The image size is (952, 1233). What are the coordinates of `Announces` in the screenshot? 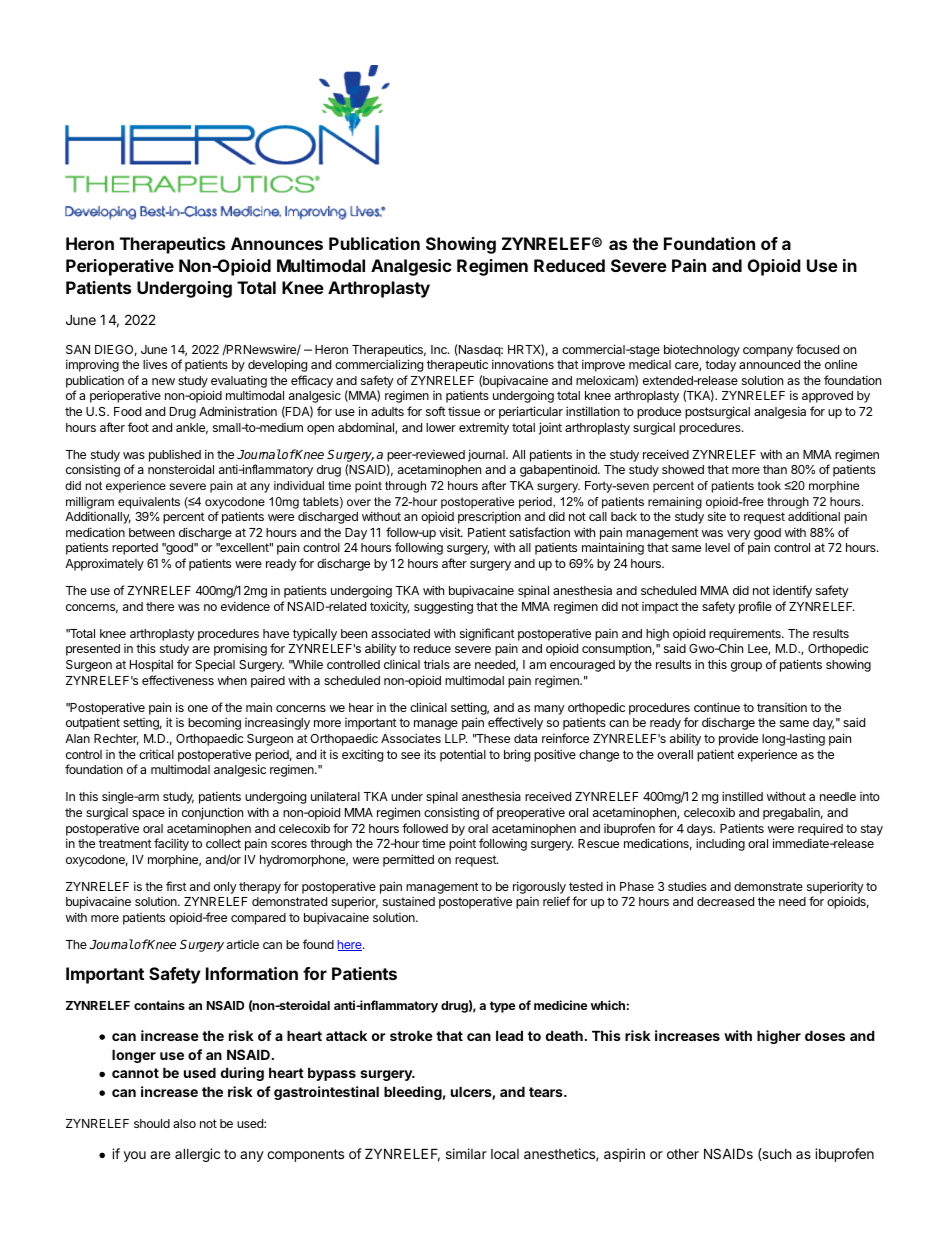 It's located at (277, 243).
